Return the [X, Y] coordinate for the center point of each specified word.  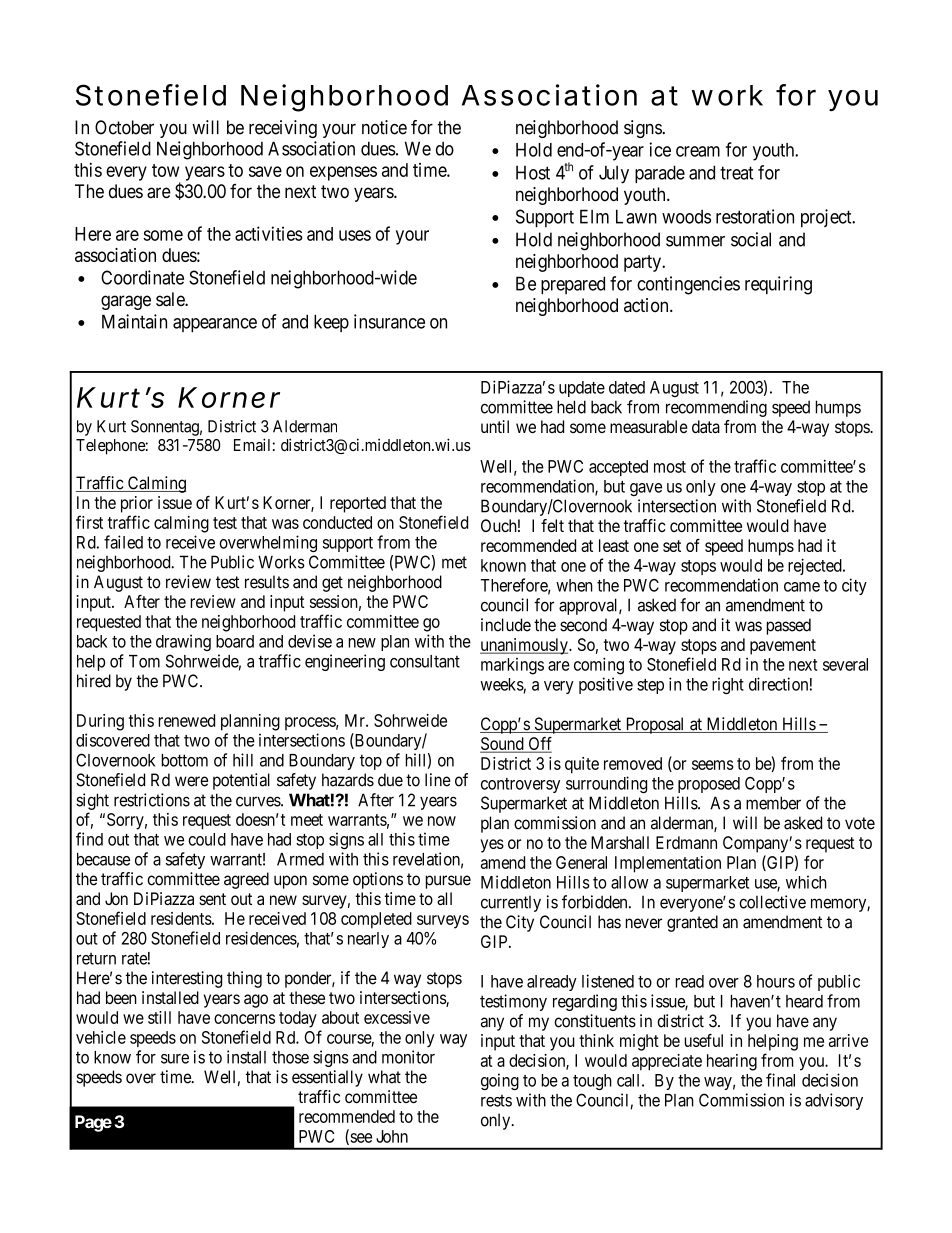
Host [533, 173]
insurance [389, 321]
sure [175, 1059]
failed [123, 542]
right [728, 685]
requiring [778, 285]
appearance [215, 325]
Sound [503, 745]
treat [736, 173]
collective [772, 902]
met [454, 562]
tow [165, 170]
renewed [186, 720]
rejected [816, 566]
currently [511, 904]
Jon [116, 898]
